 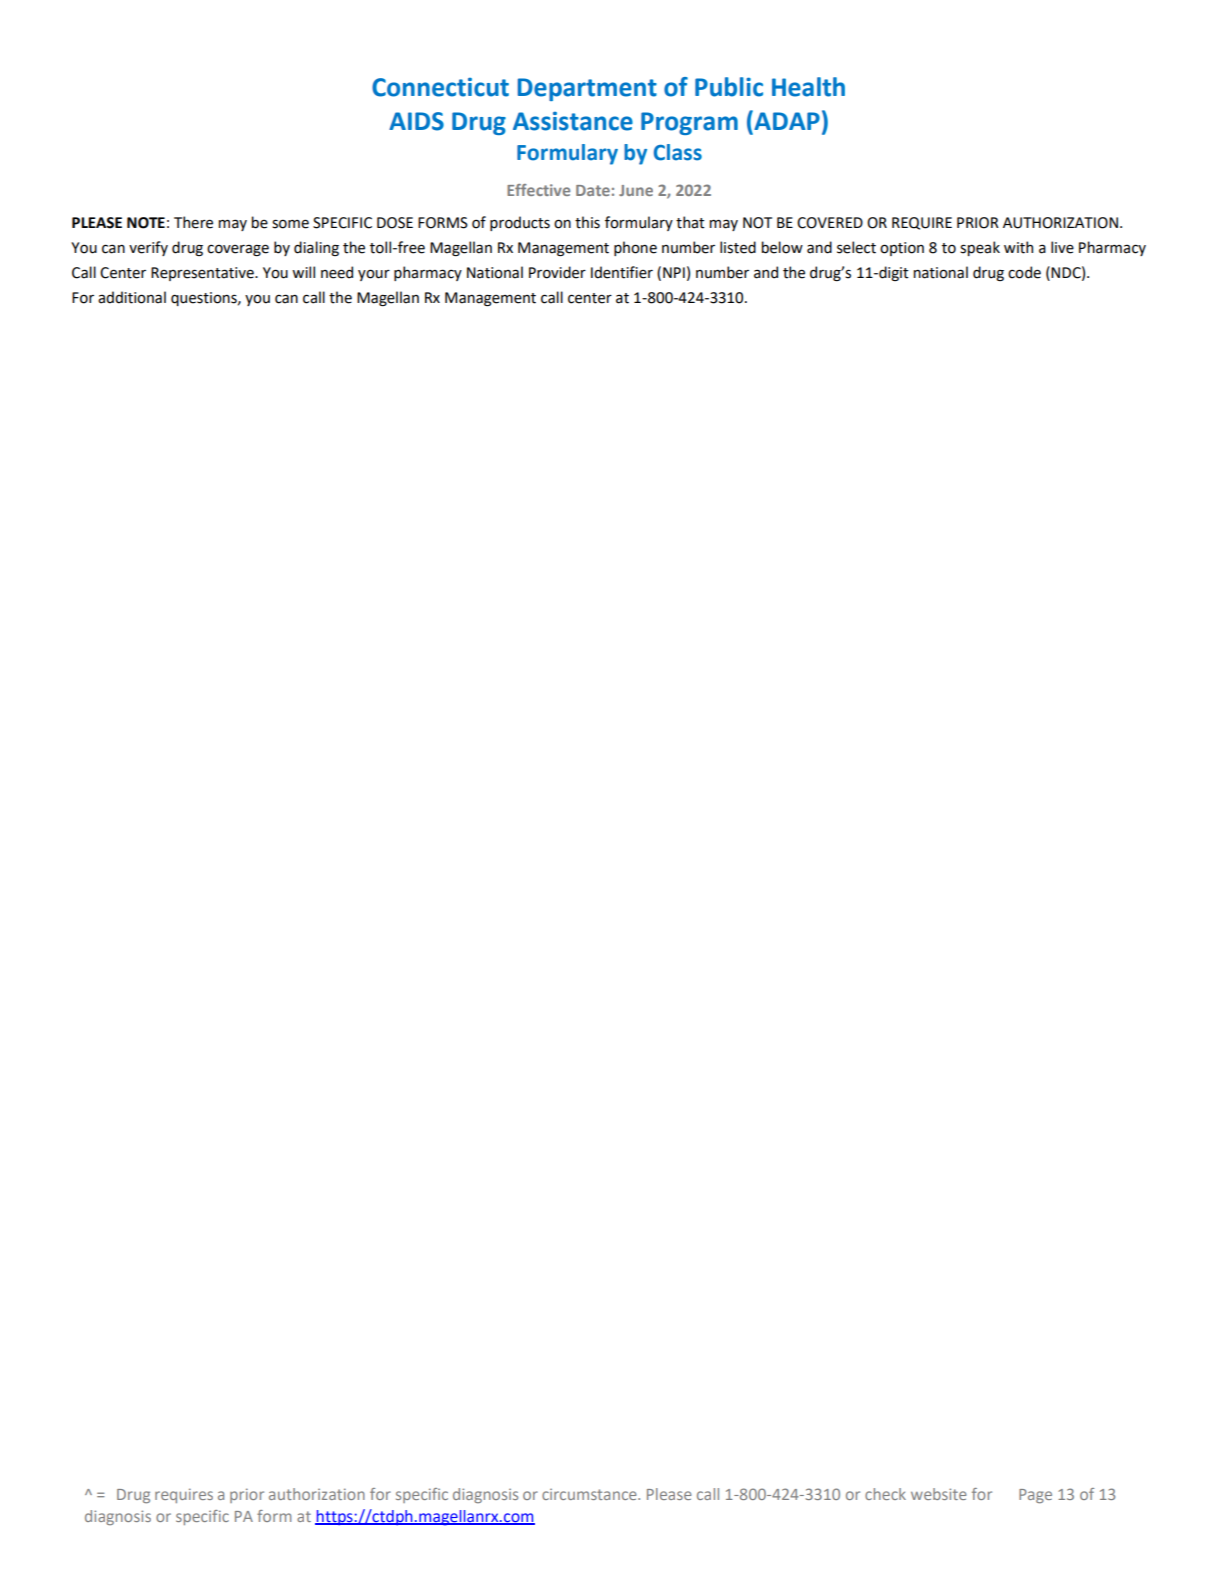 I want to click on Identifier, so click(x=622, y=272).
